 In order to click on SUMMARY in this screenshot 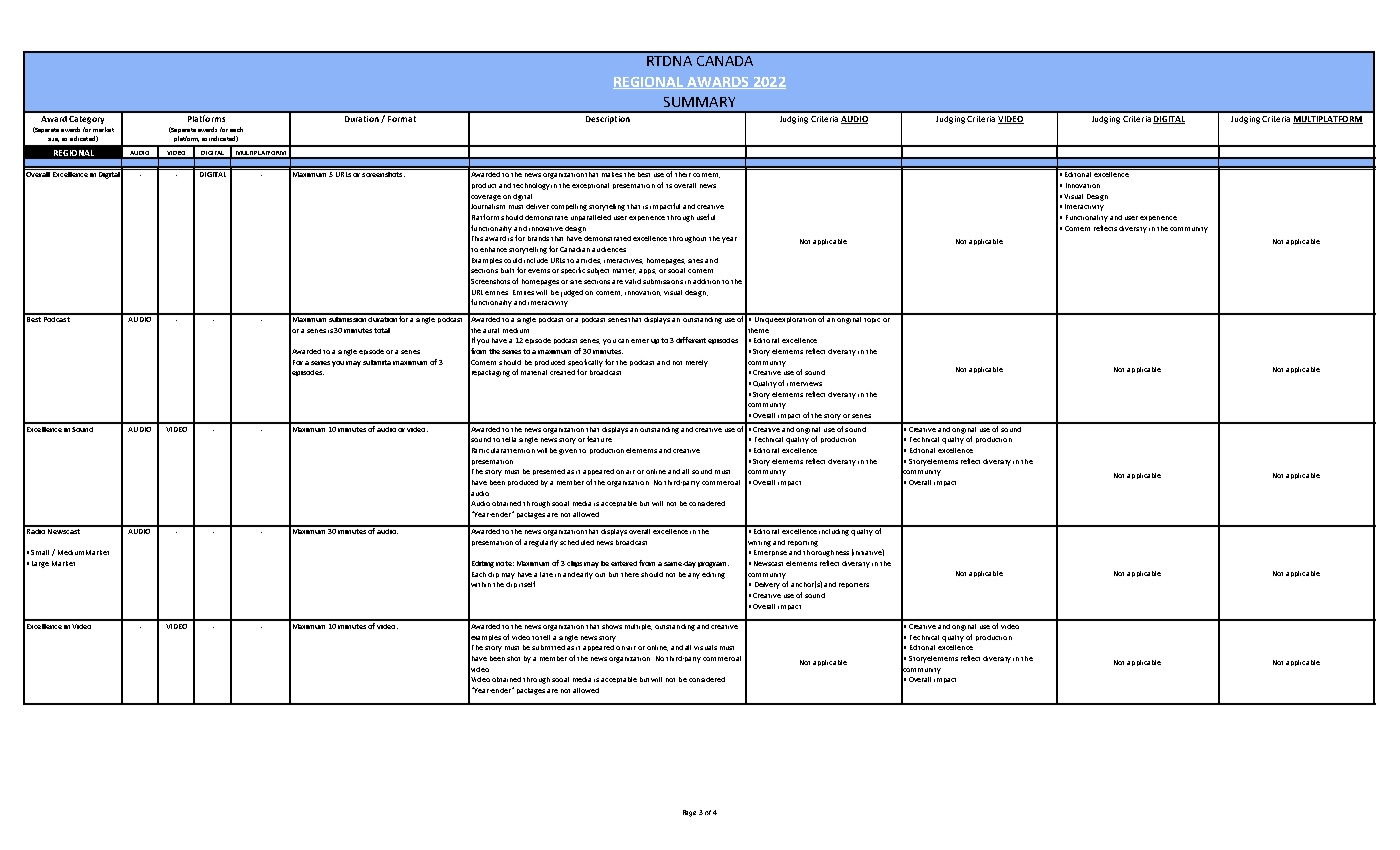, I will do `click(699, 102)`.
